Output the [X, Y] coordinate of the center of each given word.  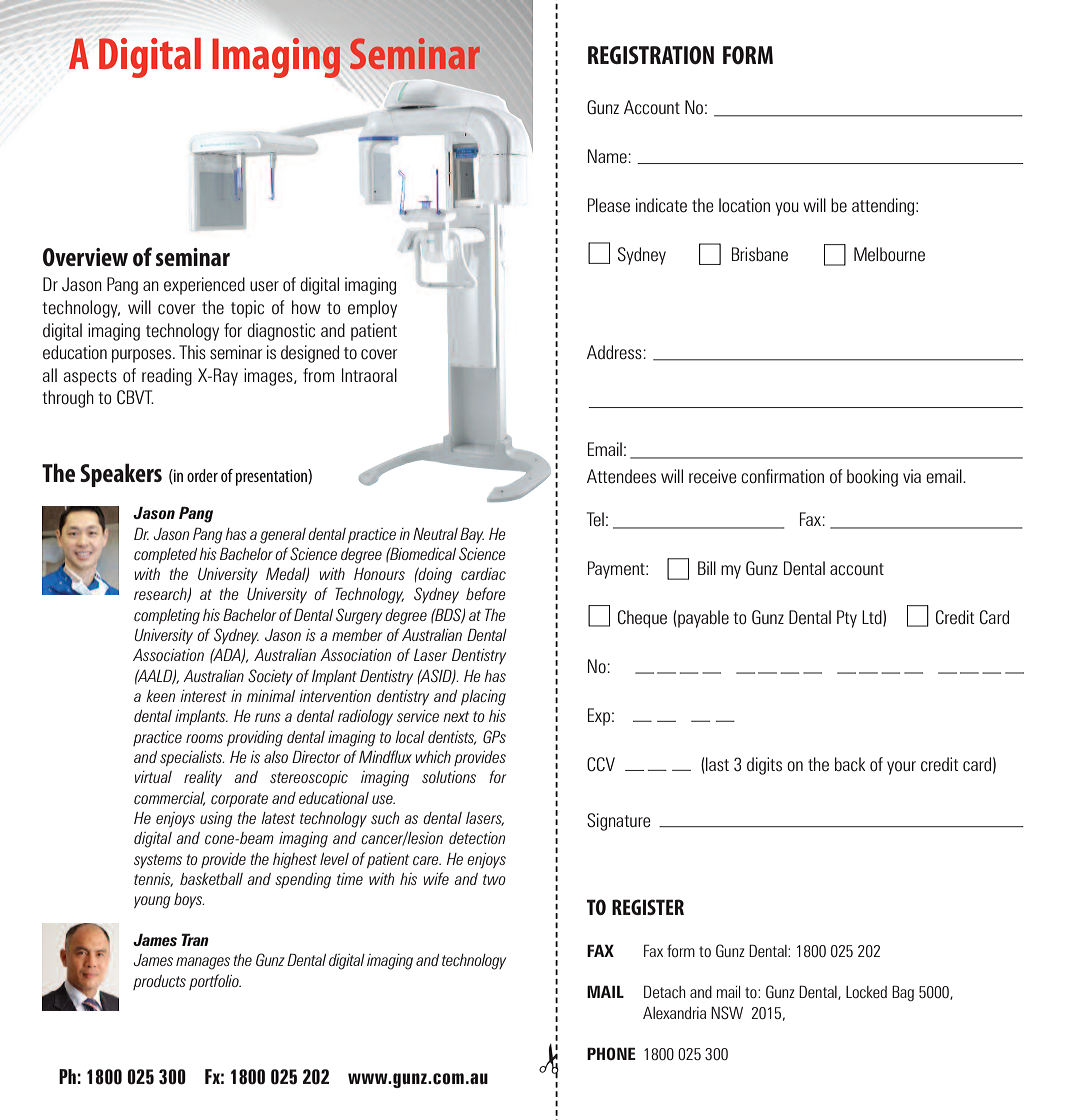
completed [165, 555]
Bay [472, 535]
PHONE [611, 1053]
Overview [85, 257]
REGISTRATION [651, 55]
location [744, 205]
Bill [707, 568]
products [159, 982]
